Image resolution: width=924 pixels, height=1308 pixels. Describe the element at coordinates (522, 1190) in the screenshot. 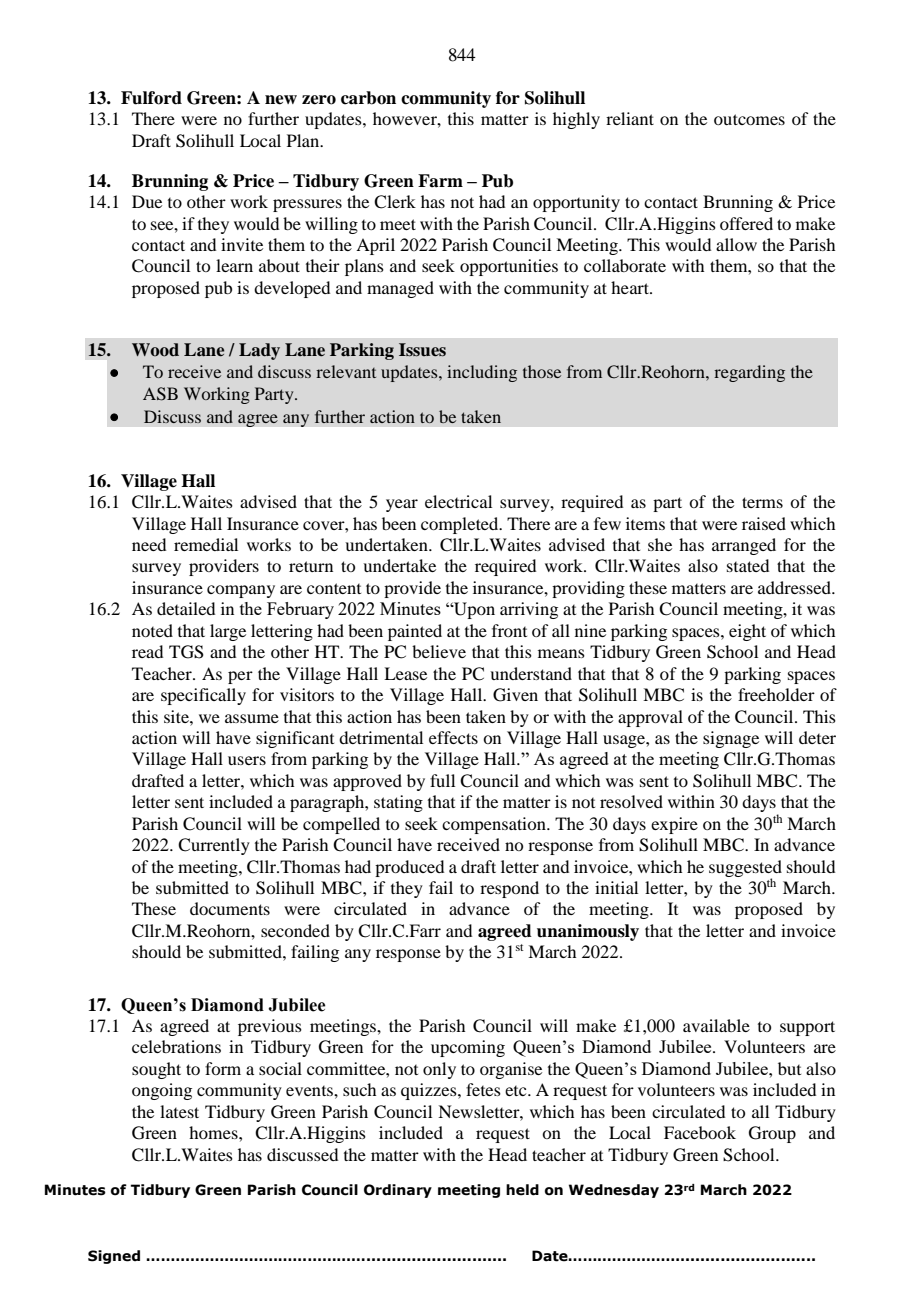

I see `held` at that location.
